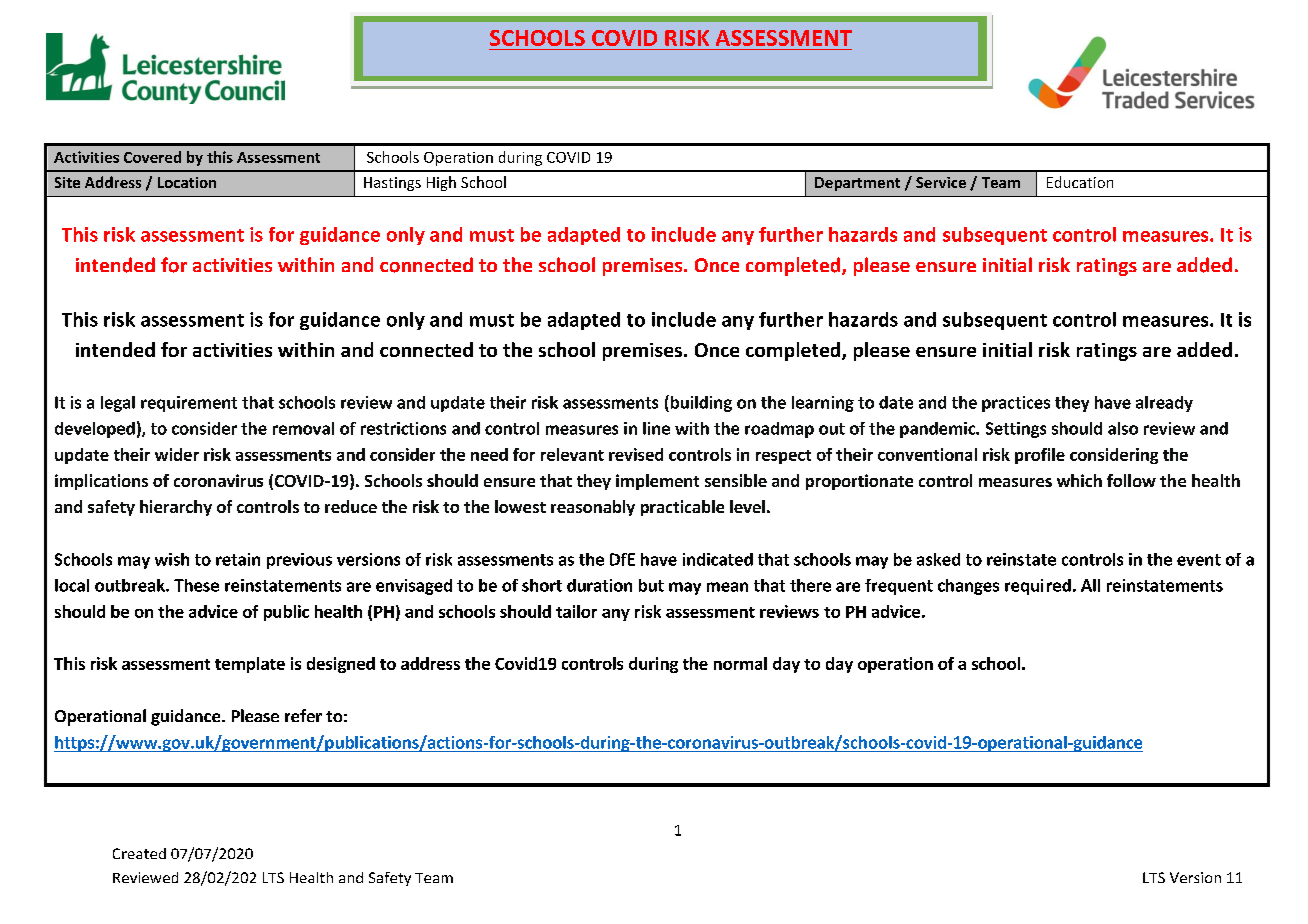 This image has width=1308, height=924. What do you see at coordinates (441, 183) in the image?
I see `High` at bounding box center [441, 183].
